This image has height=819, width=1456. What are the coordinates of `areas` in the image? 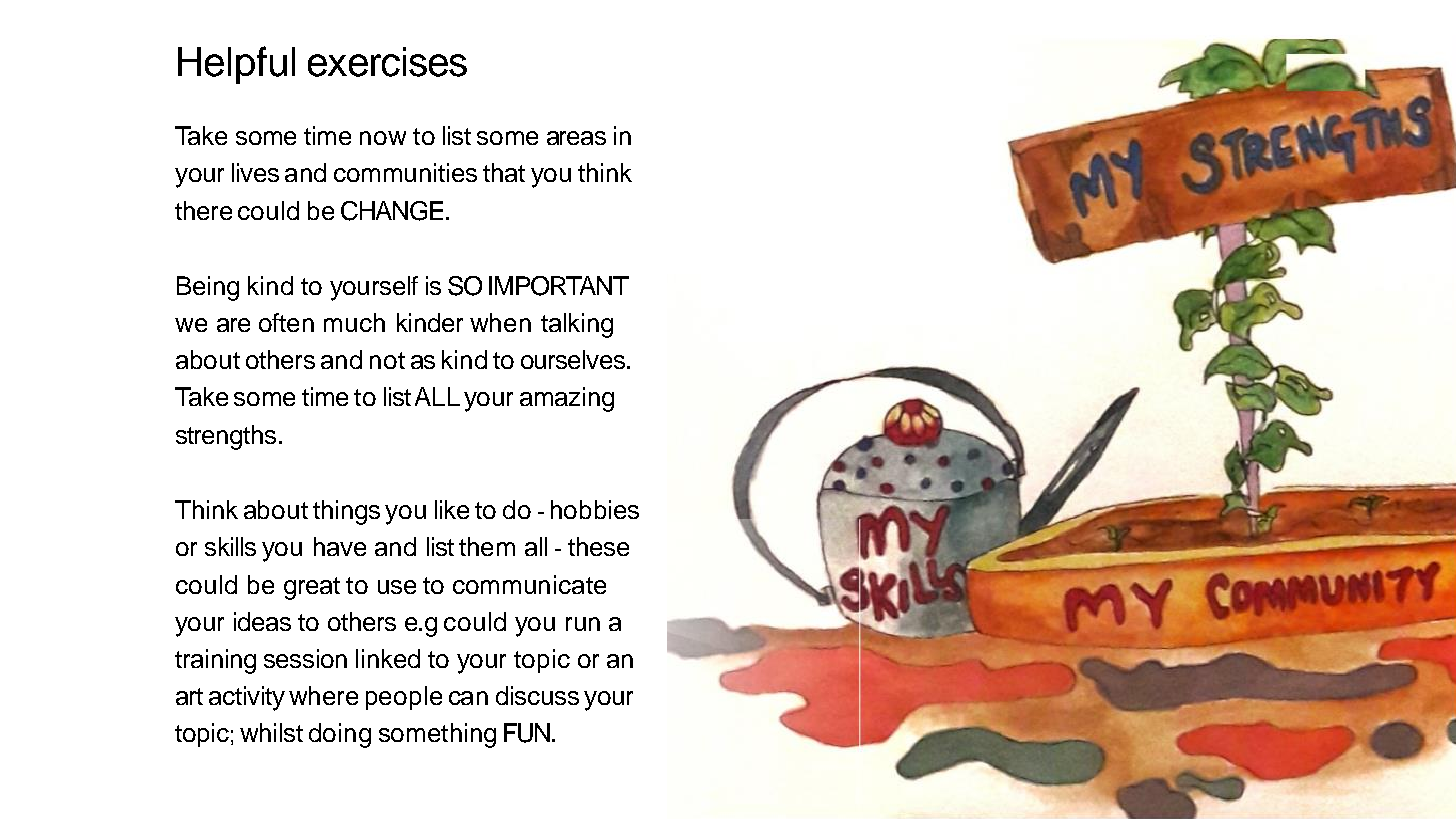 It's located at (576, 138).
